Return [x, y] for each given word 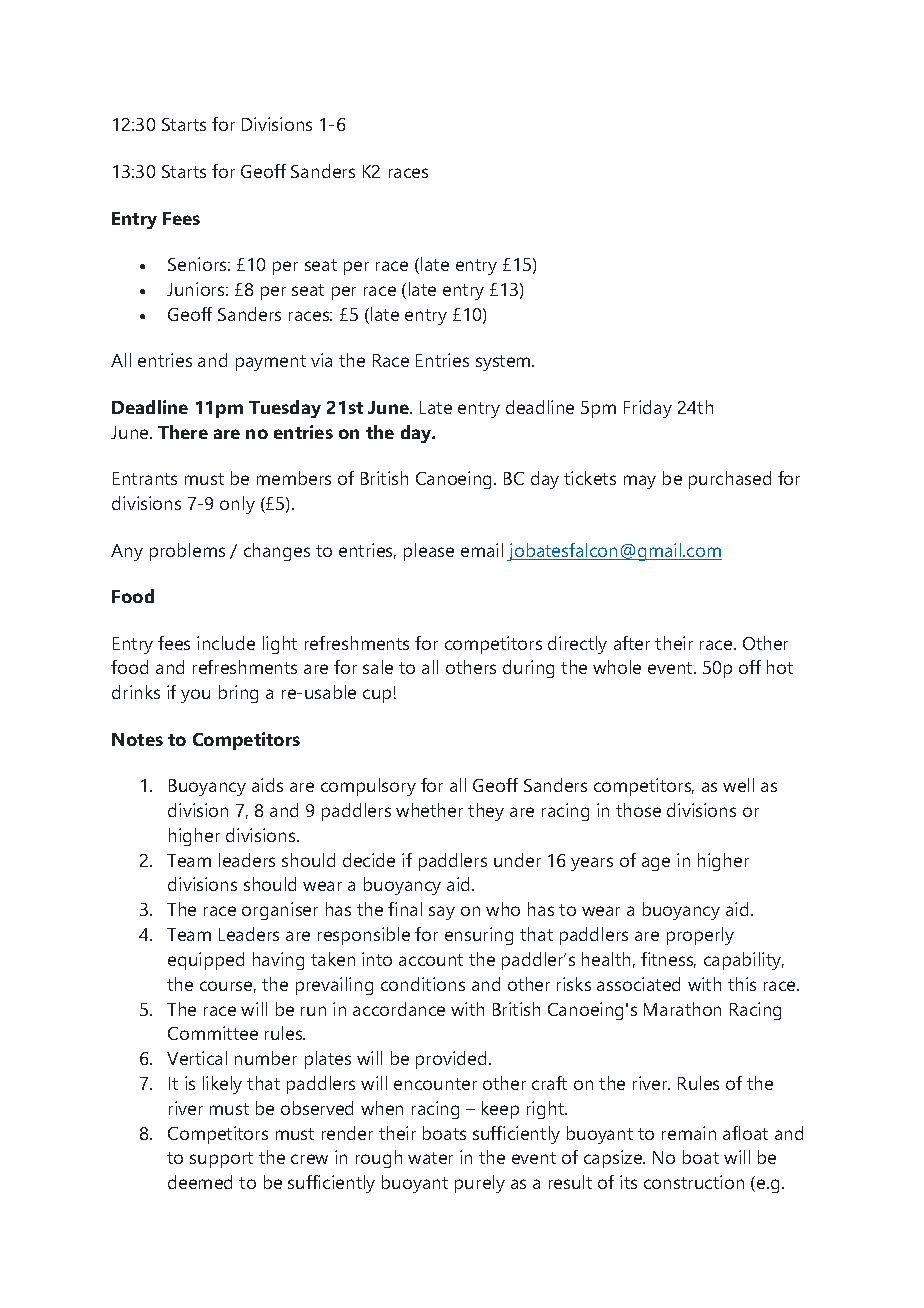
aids [267, 785]
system [504, 363]
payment [271, 363]
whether [429, 810]
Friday [648, 409]
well [738, 785]
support [221, 1160]
